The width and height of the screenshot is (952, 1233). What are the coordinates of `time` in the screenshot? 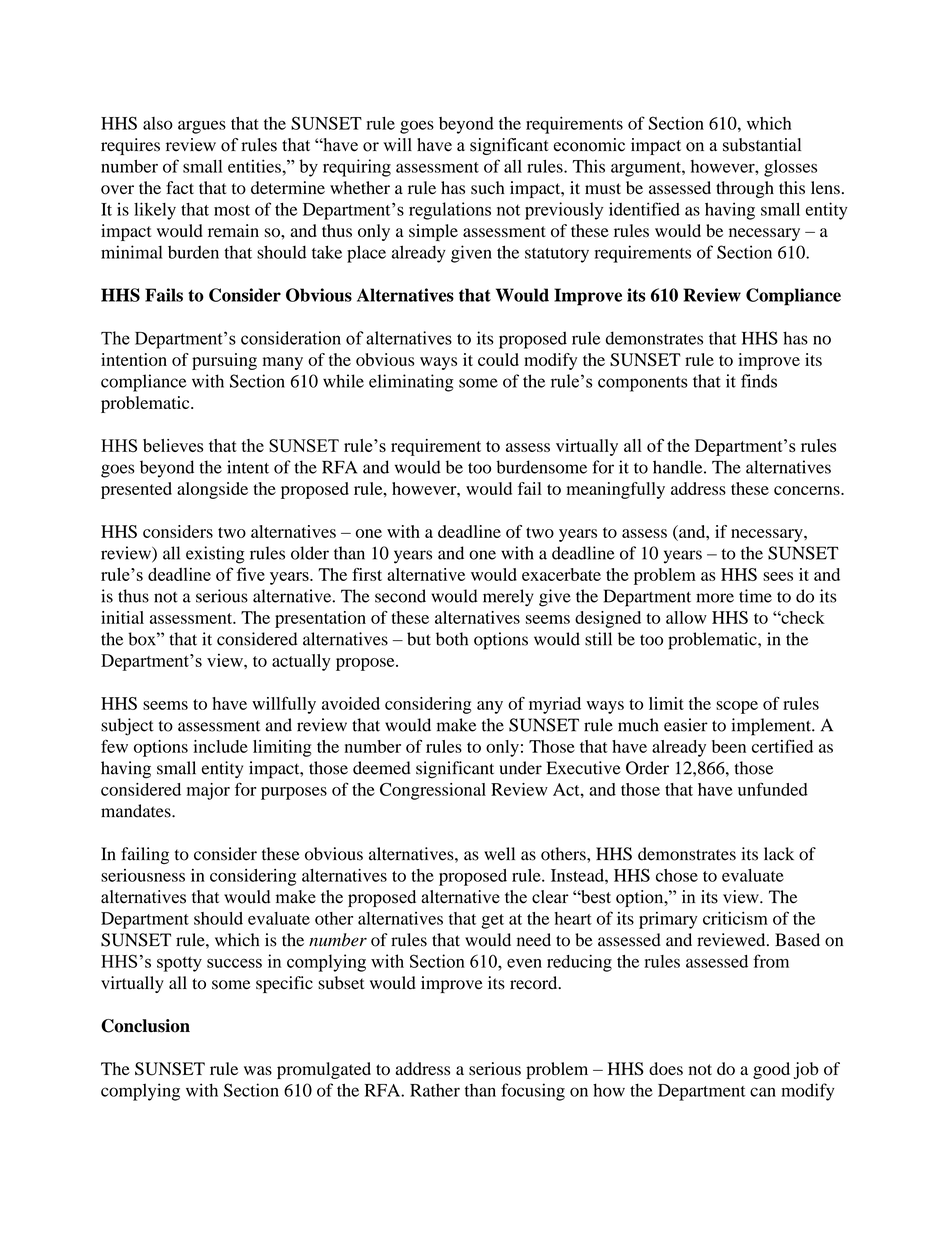 It's located at (755, 596).
